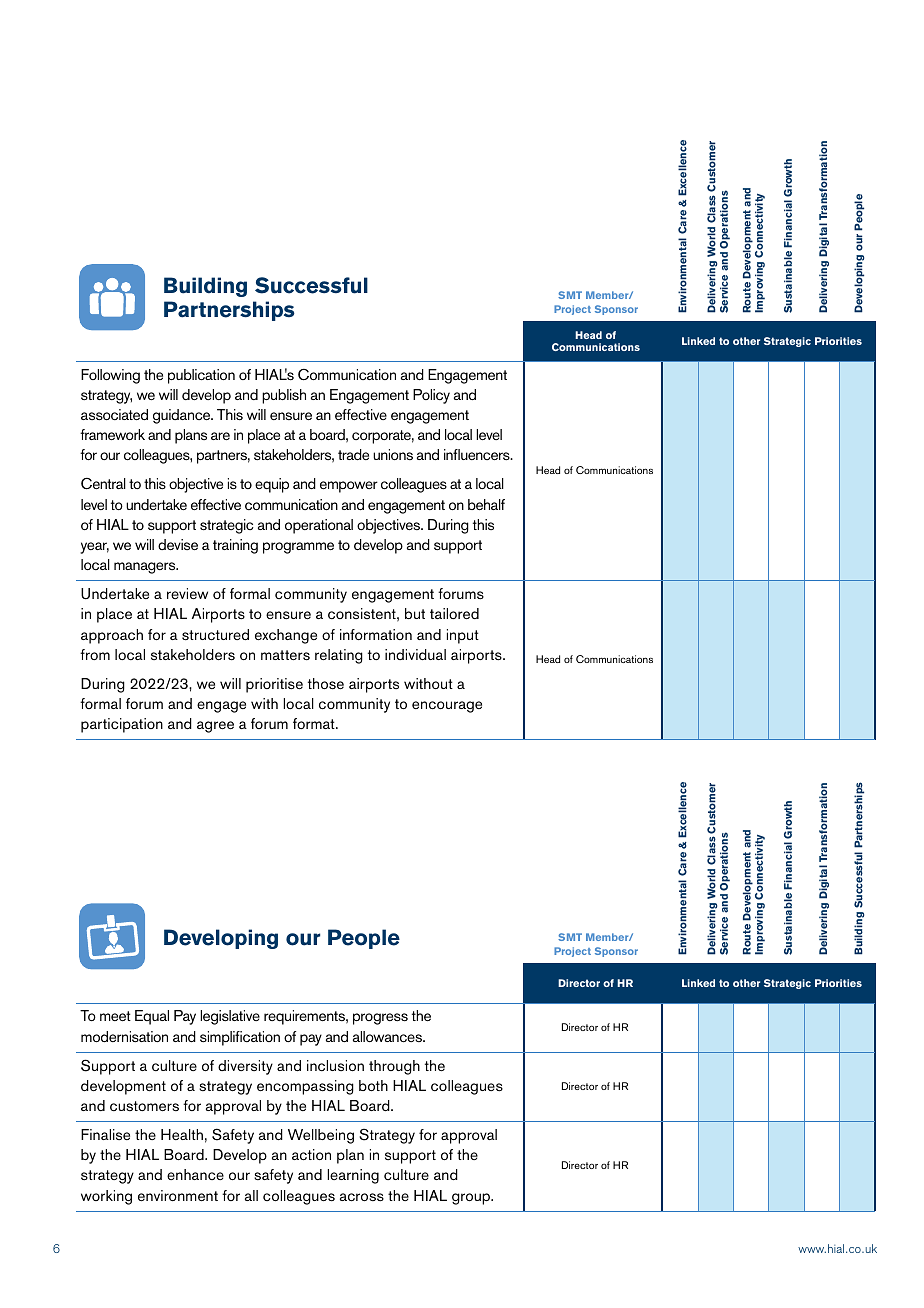  Describe the element at coordinates (431, 396) in the screenshot. I see `Policy` at that location.
